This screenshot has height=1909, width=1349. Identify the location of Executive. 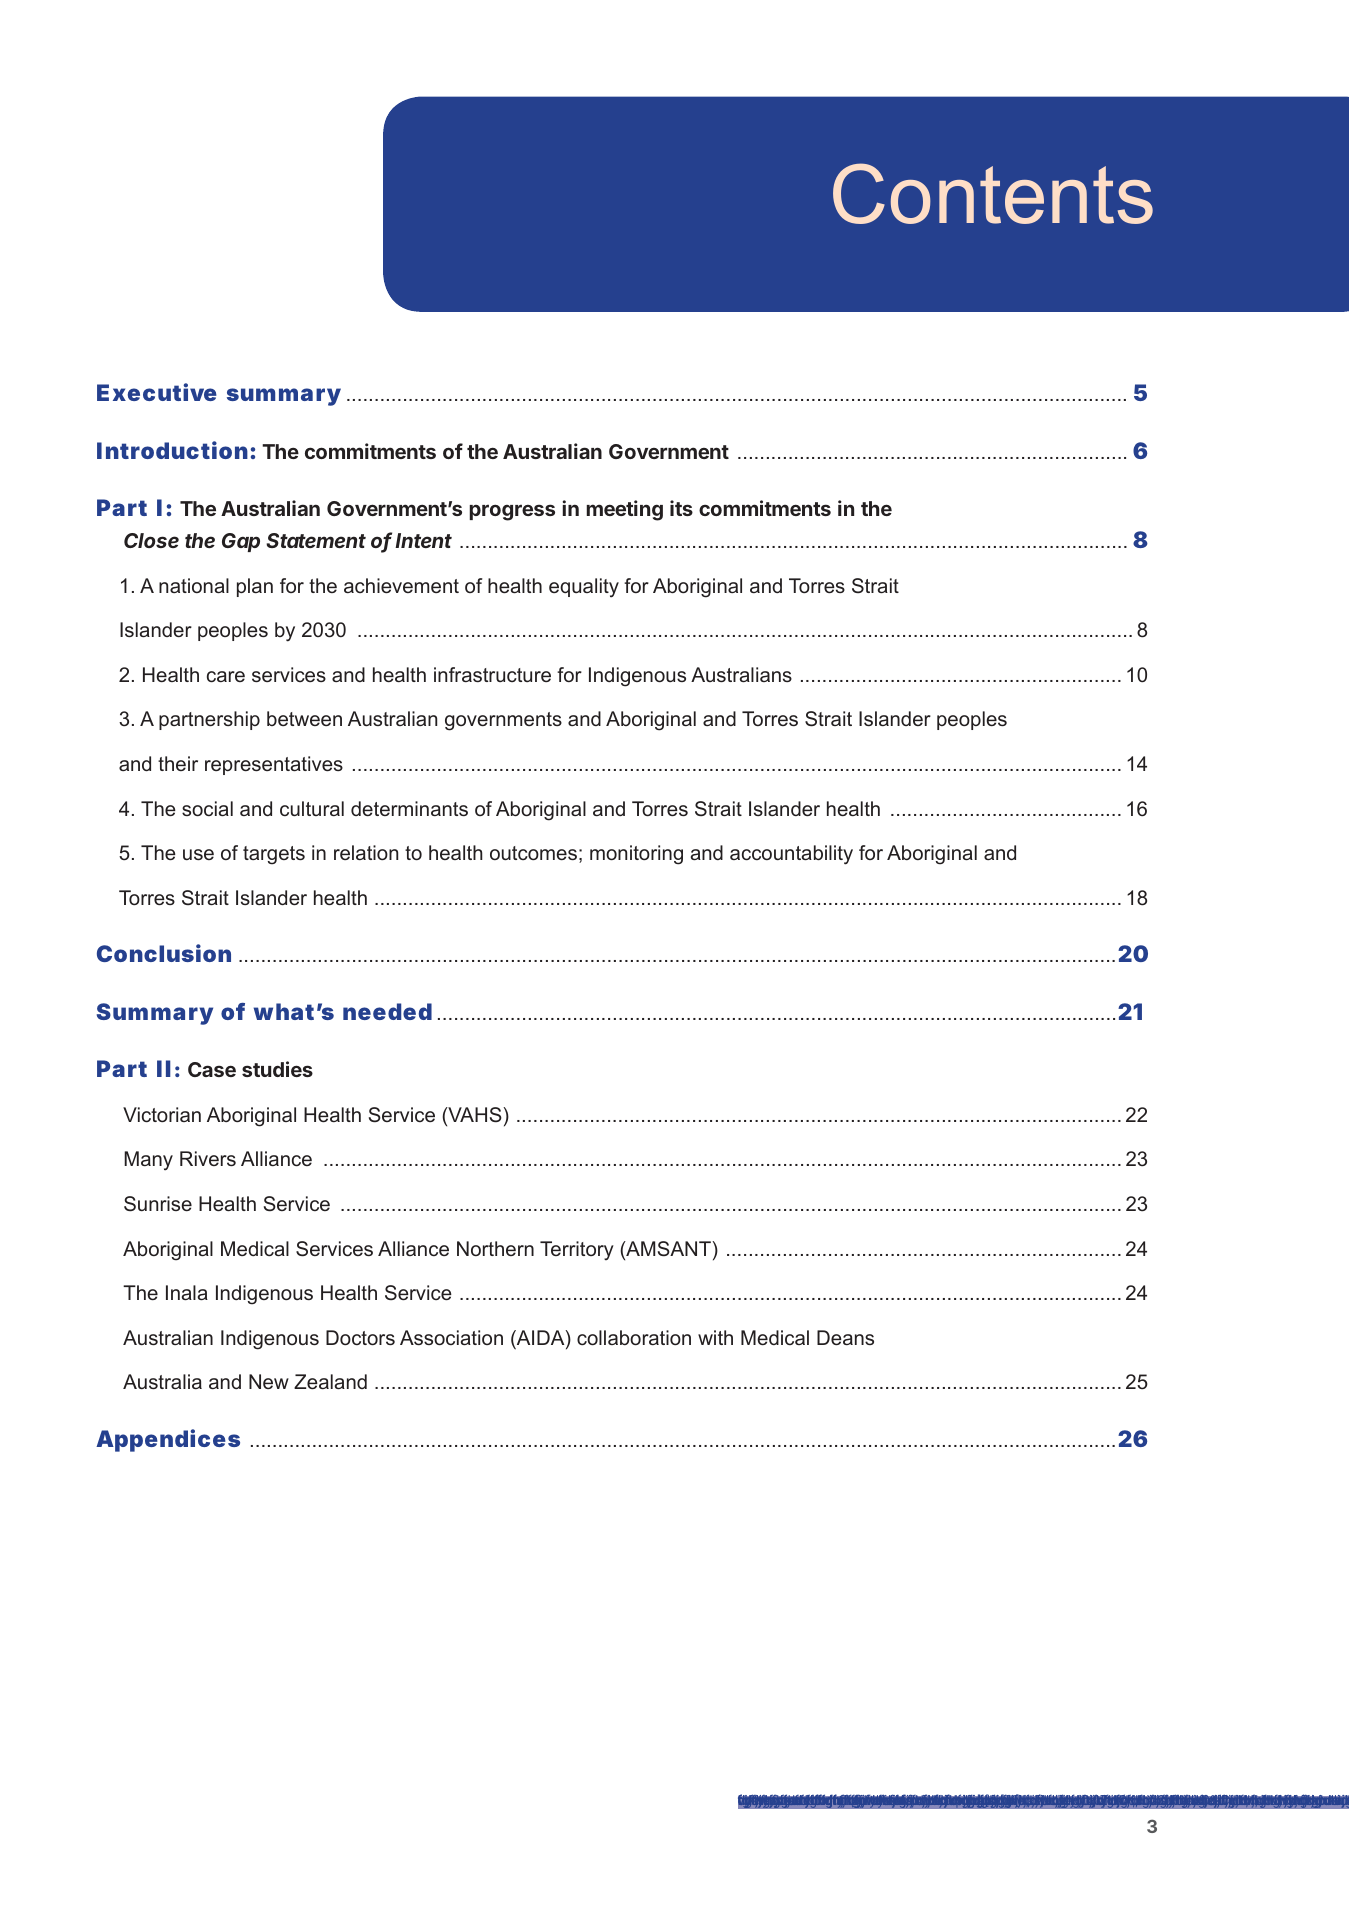
(157, 392).
